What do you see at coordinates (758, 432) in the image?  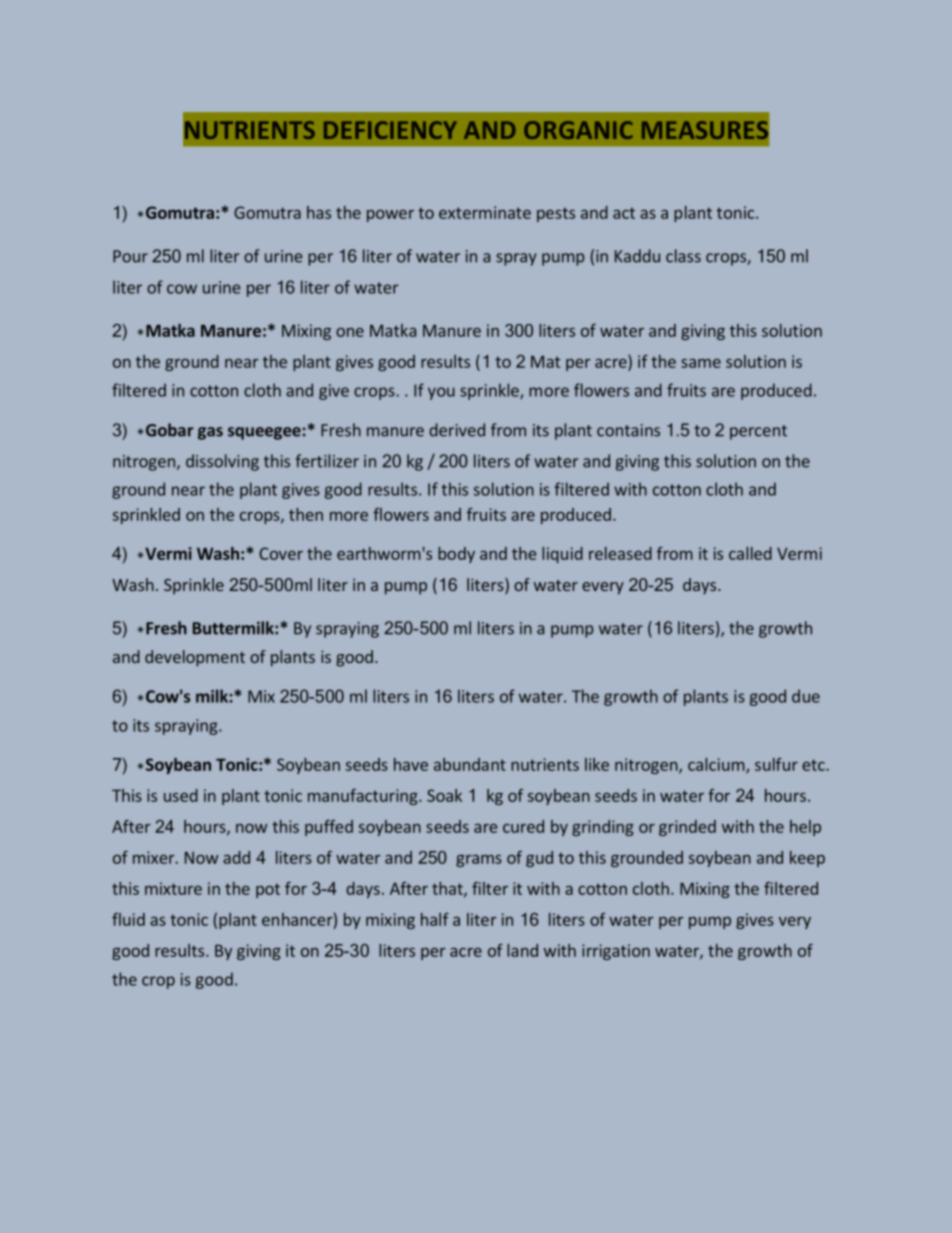 I see `percent` at bounding box center [758, 432].
